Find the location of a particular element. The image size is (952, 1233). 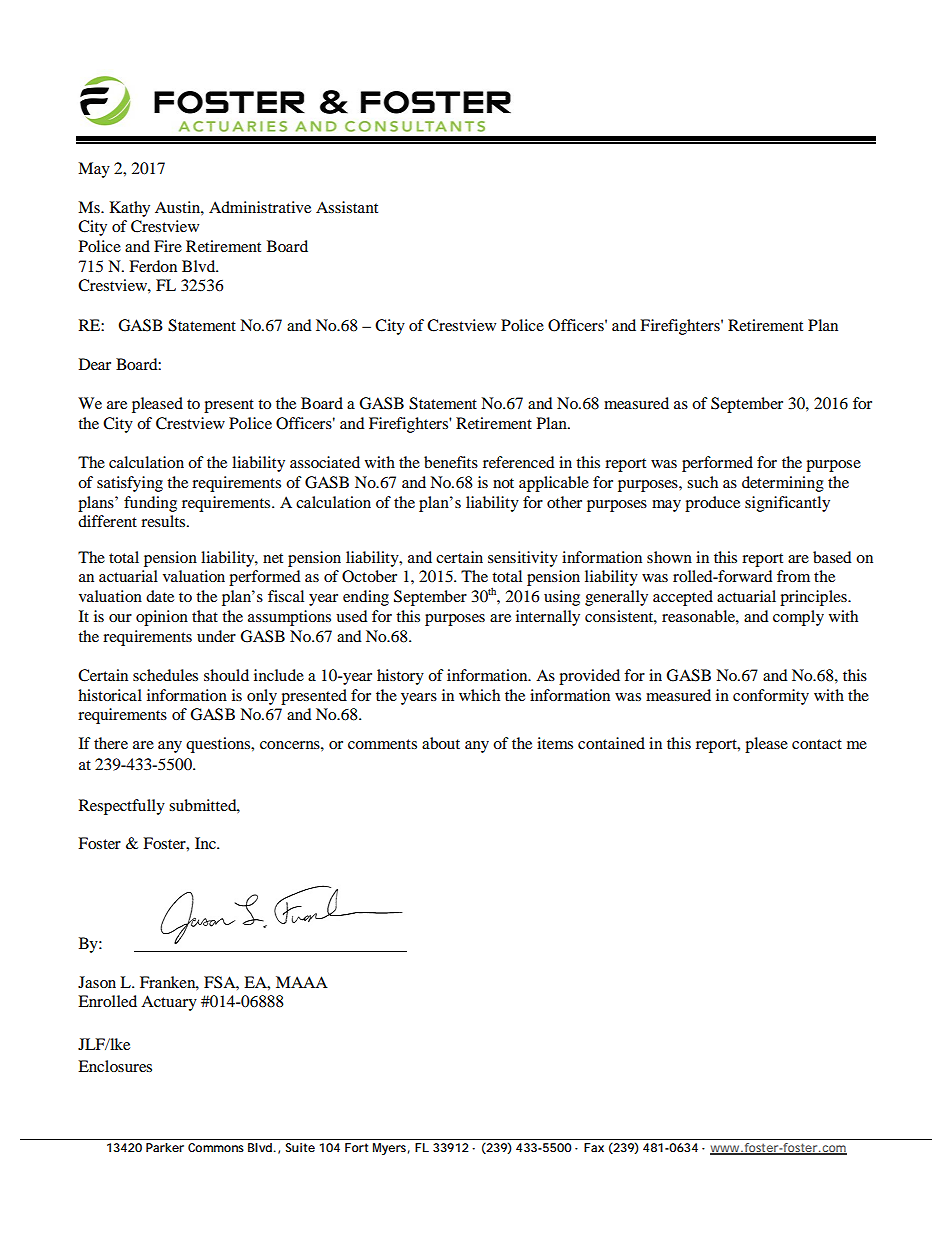

such is located at coordinates (702, 482).
